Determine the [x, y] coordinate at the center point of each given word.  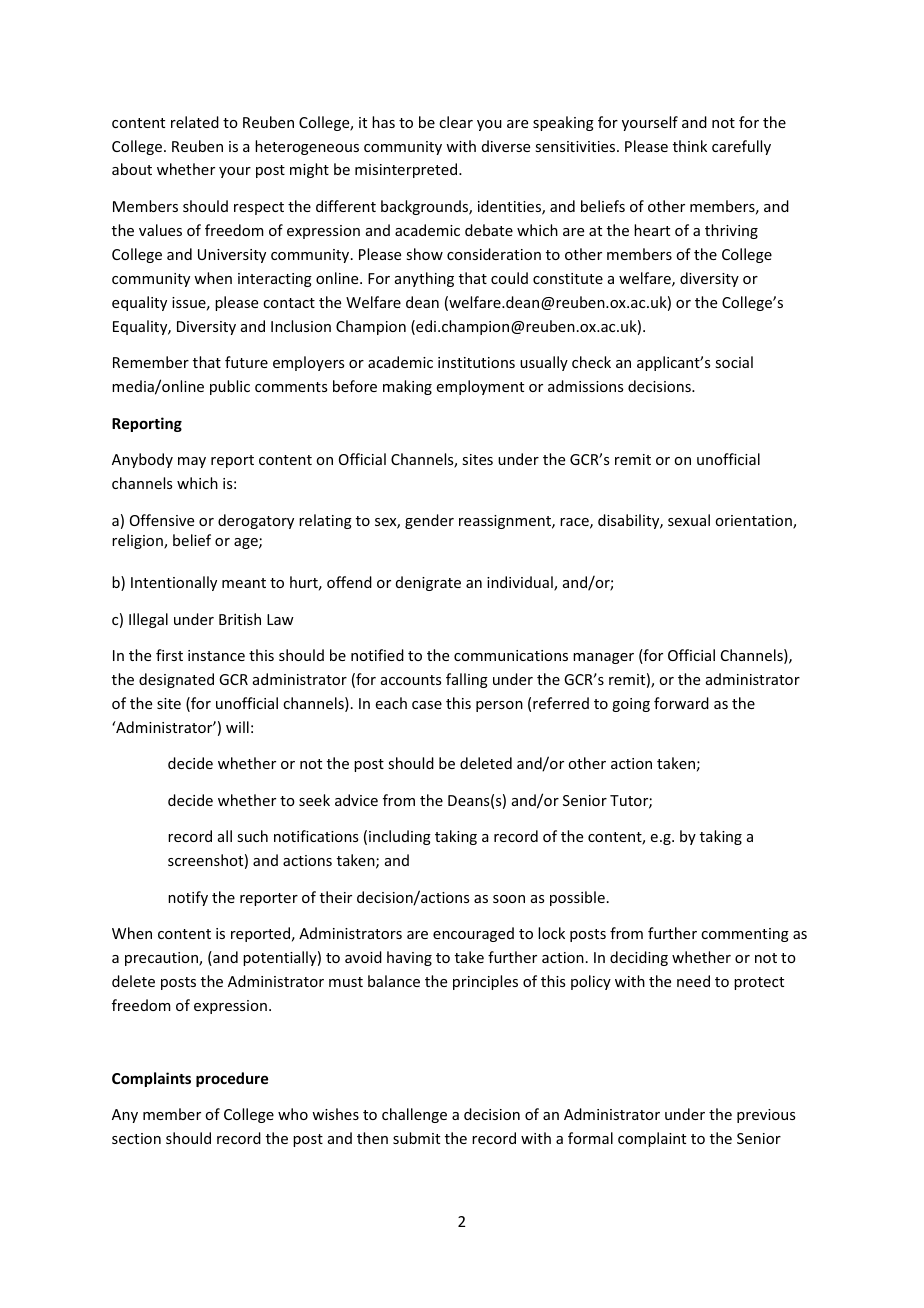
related [195, 122]
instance [216, 655]
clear [456, 122]
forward [681, 703]
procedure [232, 1079]
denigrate [428, 583]
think [690, 146]
